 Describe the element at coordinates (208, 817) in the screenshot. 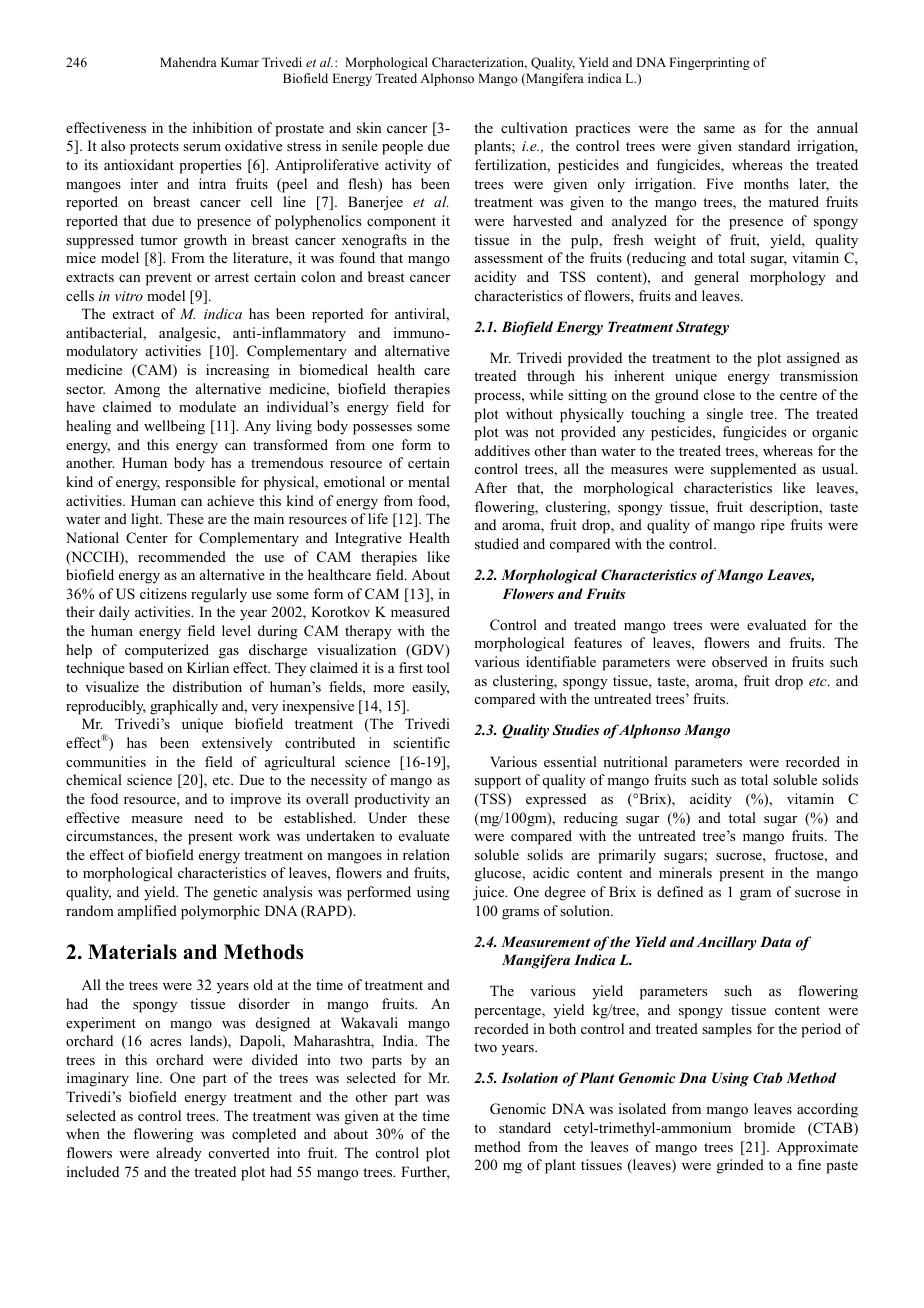

I see `need` at that location.
